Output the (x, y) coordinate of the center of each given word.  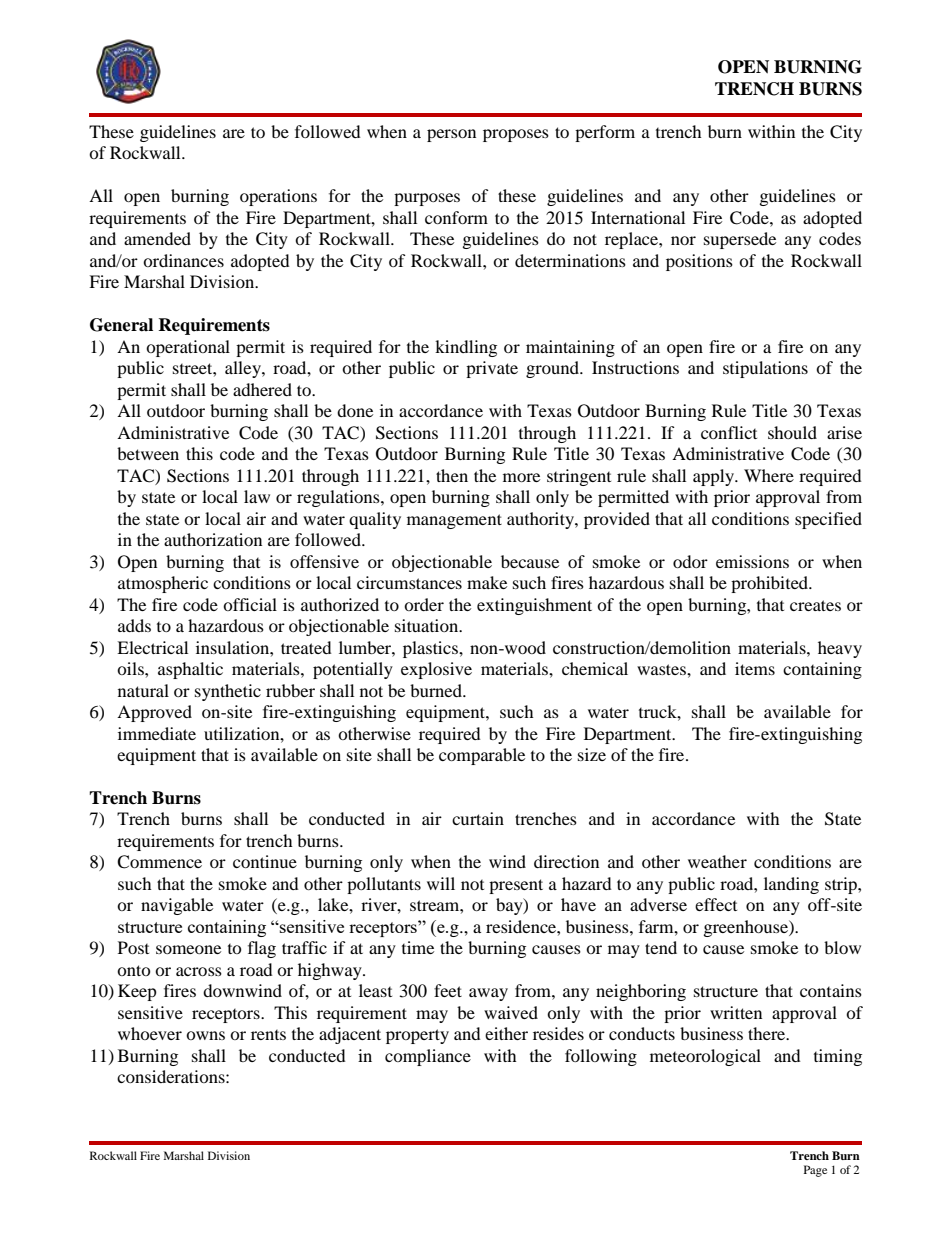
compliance (428, 1057)
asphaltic (190, 670)
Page (815, 1171)
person (451, 135)
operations (278, 197)
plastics (431, 649)
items (755, 668)
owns (205, 1035)
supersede (740, 240)
